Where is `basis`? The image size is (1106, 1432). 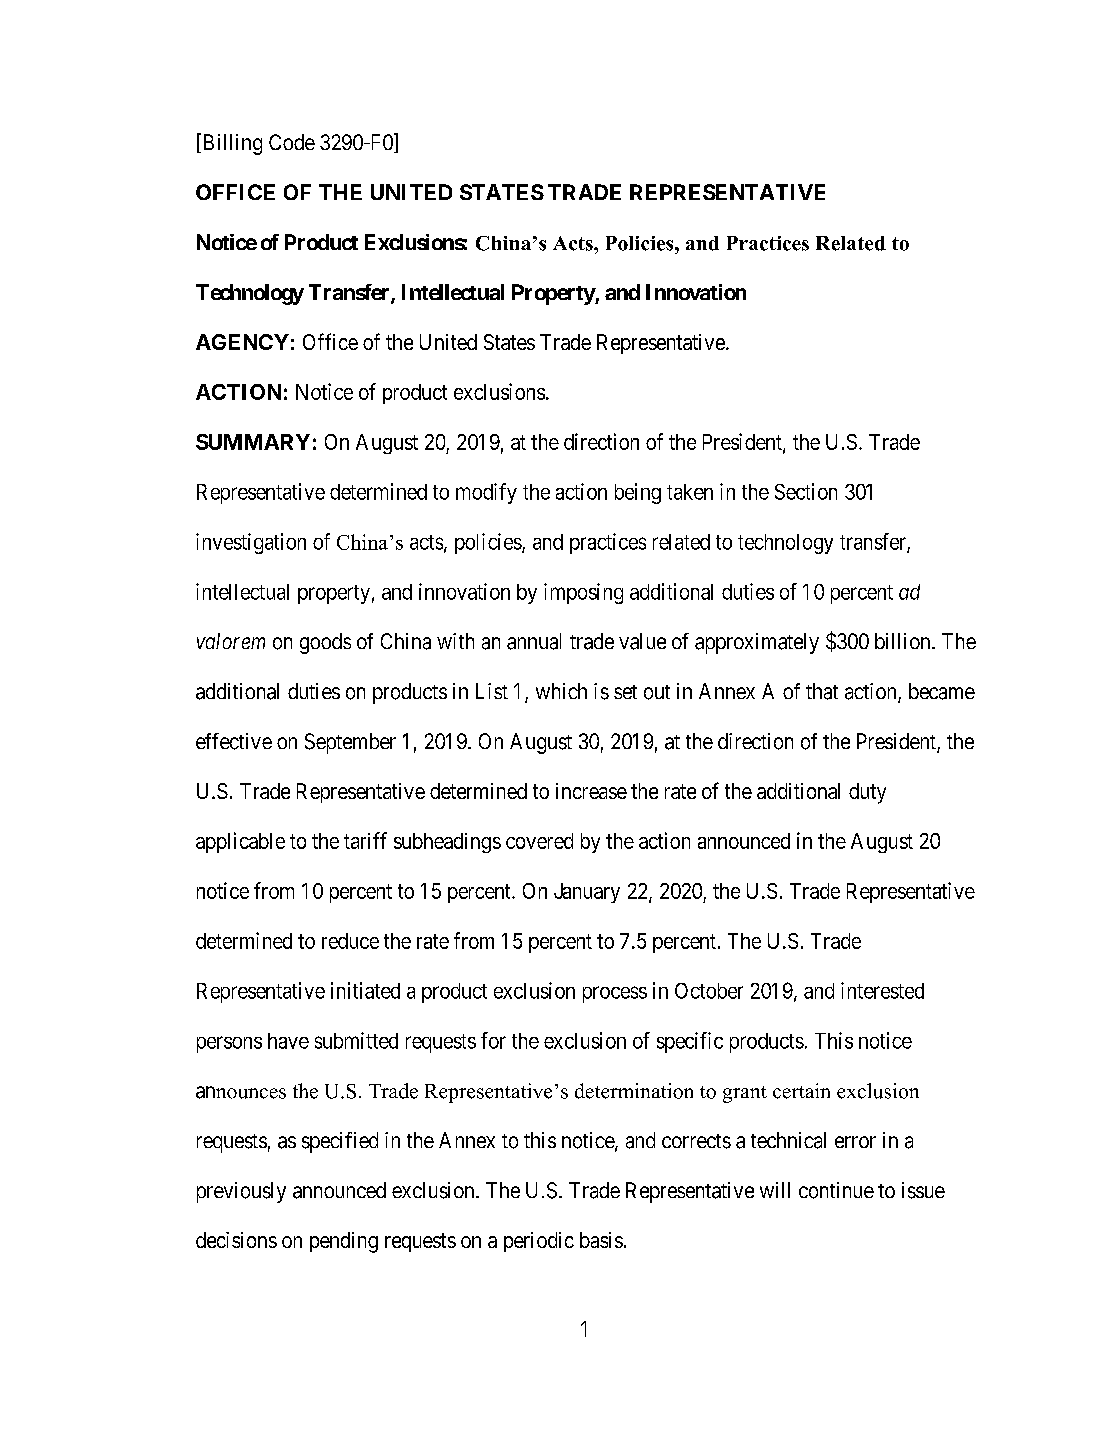 basis is located at coordinates (601, 1240).
